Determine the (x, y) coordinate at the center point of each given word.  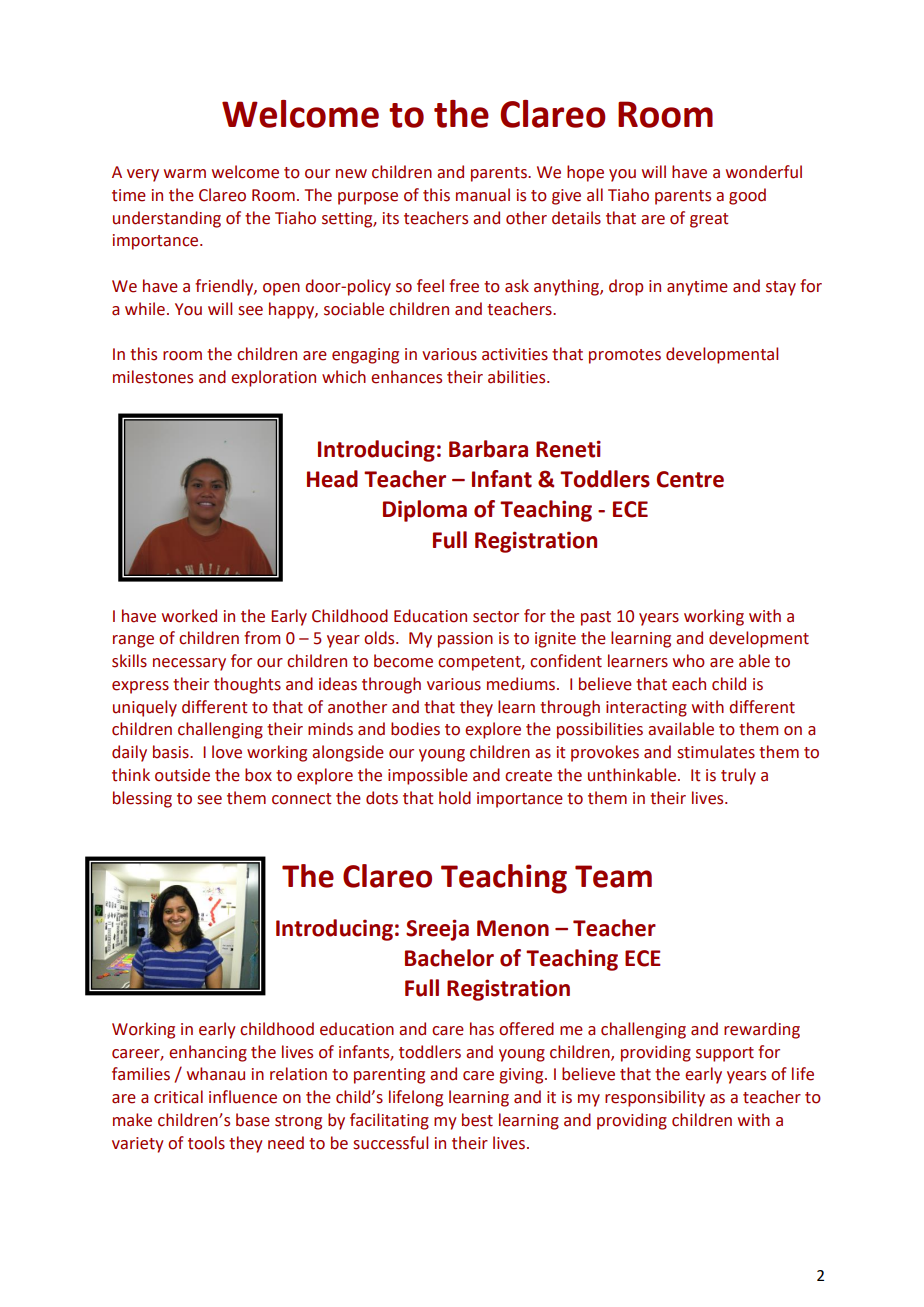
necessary (189, 664)
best (477, 1120)
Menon (513, 928)
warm (185, 174)
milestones (153, 377)
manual (483, 195)
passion (465, 640)
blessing (142, 799)
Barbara (488, 449)
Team (613, 876)
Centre (690, 479)
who (689, 661)
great (709, 220)
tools (206, 1143)
